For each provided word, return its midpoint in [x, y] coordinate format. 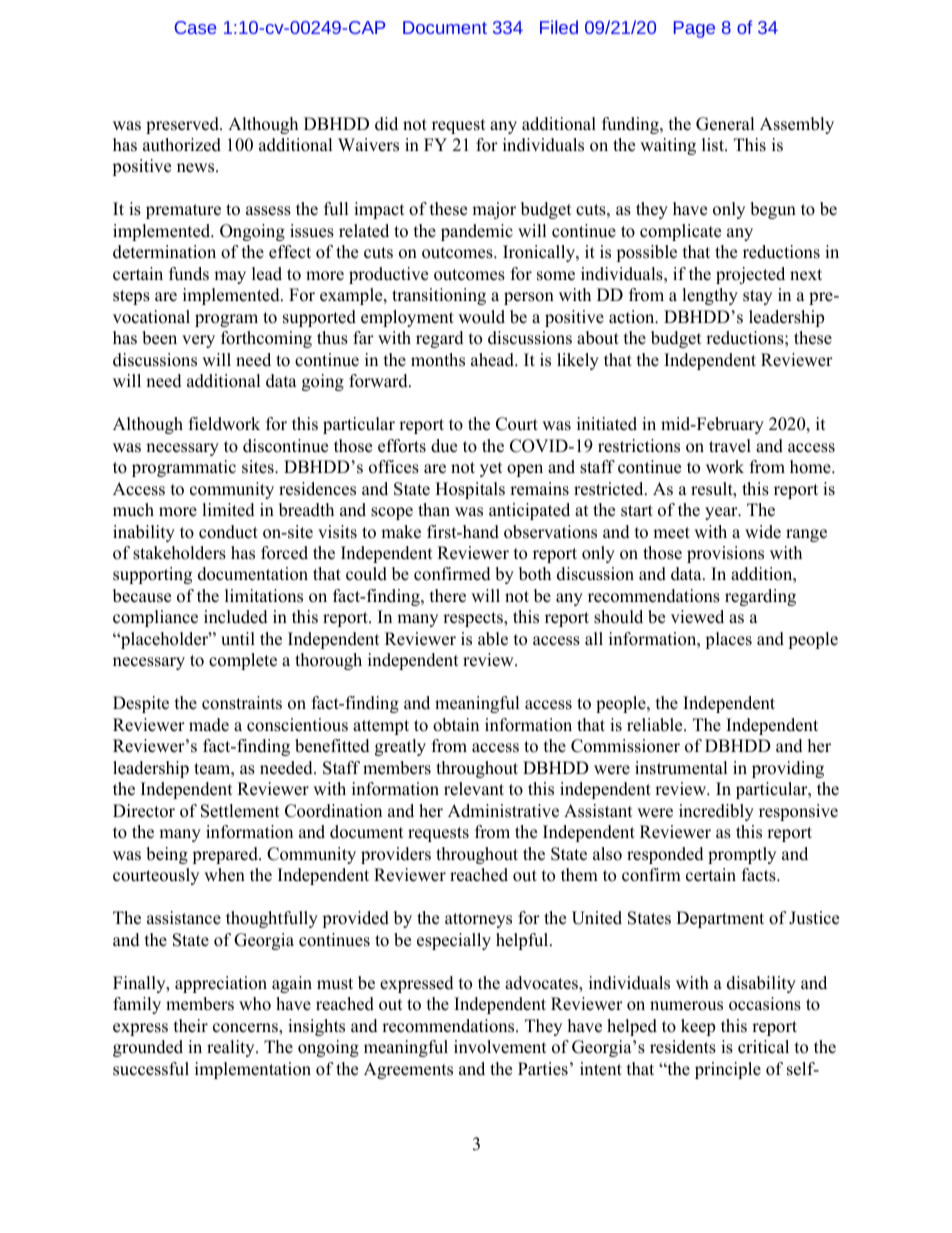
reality [232, 1048]
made [209, 725]
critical [763, 1047]
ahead [493, 360]
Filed [559, 27]
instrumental [681, 768]
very [198, 341]
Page [694, 29]
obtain [456, 725]
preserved [183, 125]
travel [730, 446]
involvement [500, 1047]
